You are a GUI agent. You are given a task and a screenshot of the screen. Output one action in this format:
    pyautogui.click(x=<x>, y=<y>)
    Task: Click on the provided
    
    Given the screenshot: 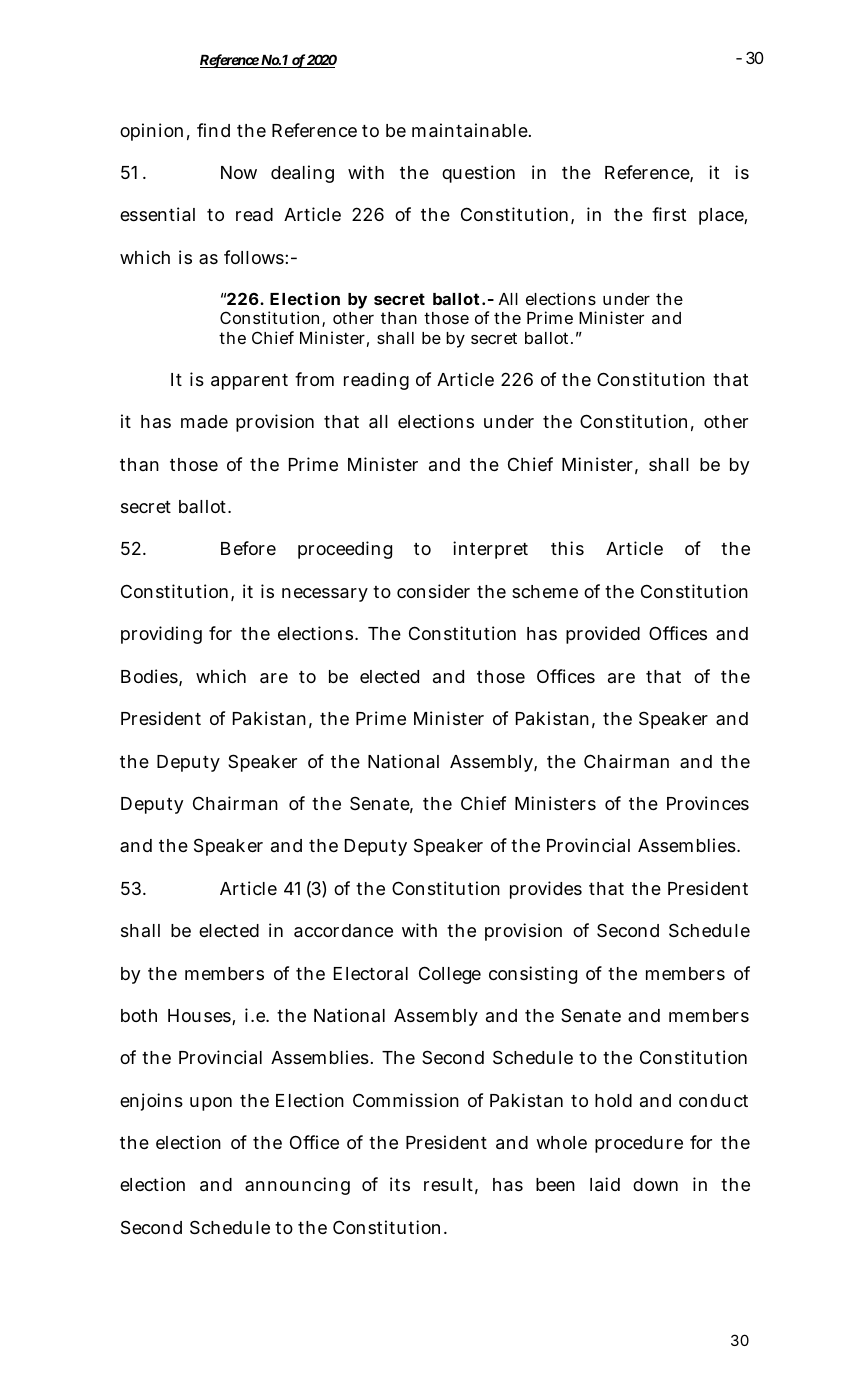 What is the action you would take?
    pyautogui.click(x=603, y=635)
